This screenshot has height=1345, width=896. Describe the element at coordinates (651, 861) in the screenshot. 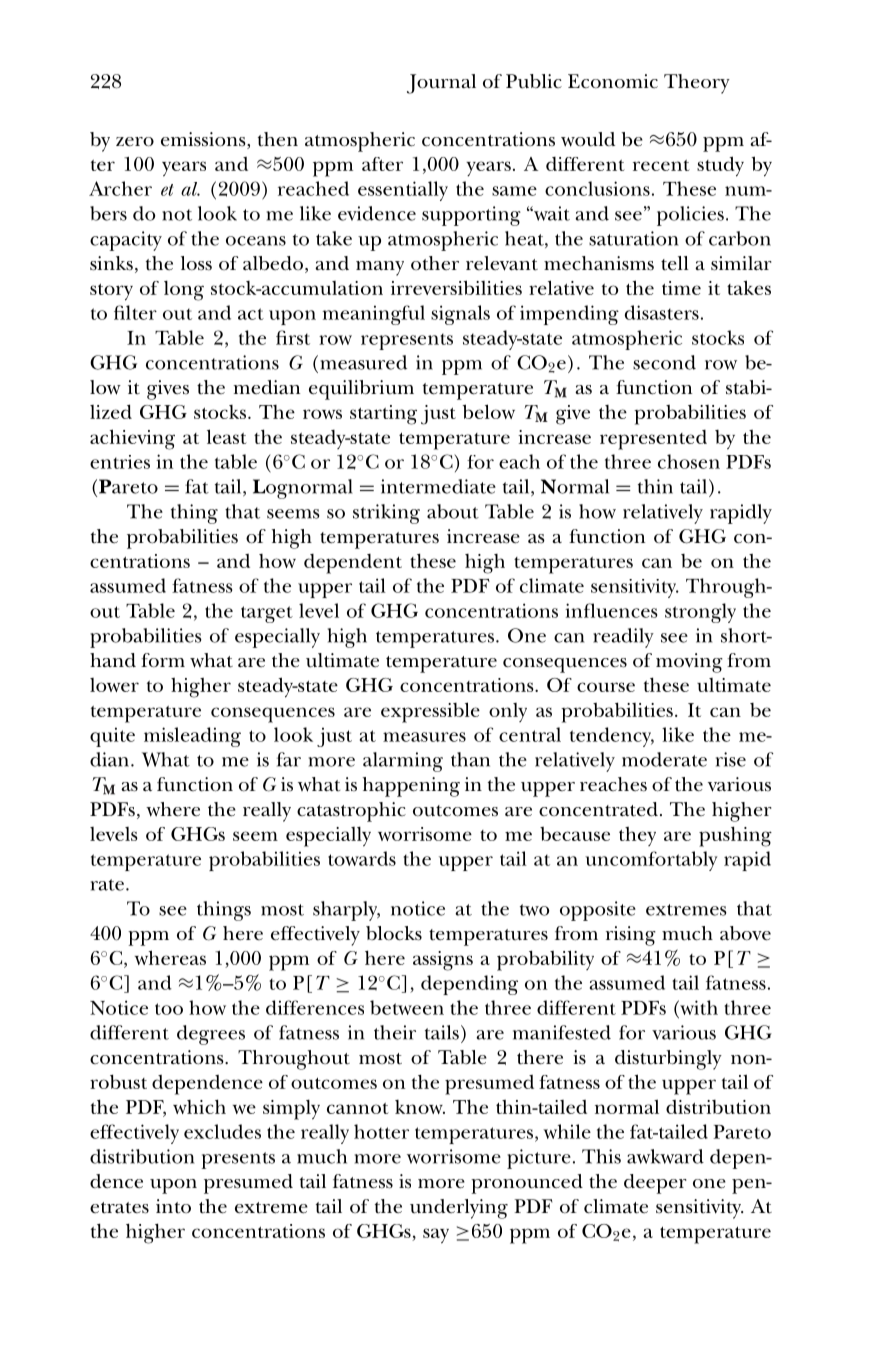

I see `uncomfortably` at that location.
